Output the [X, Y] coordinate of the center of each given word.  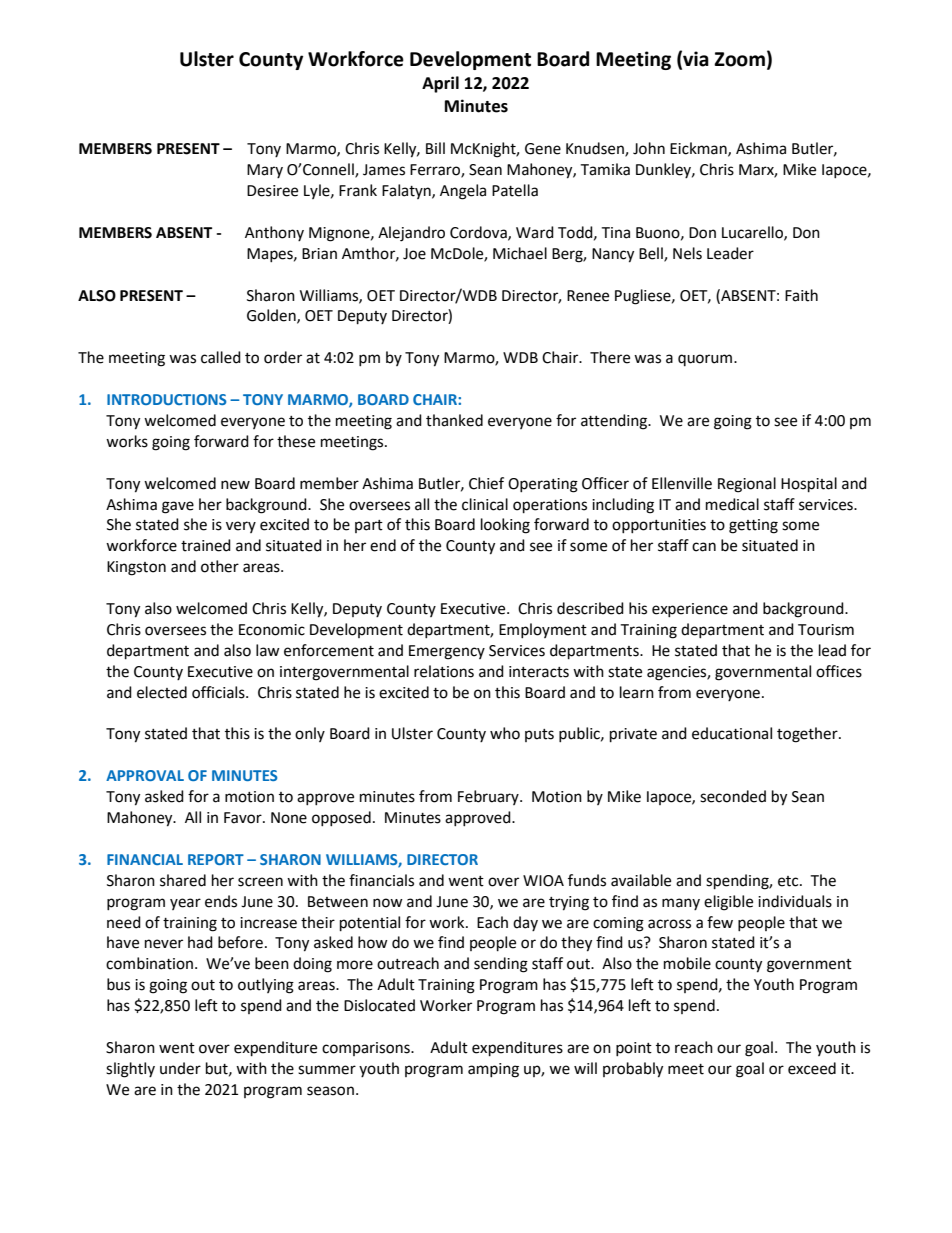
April [440, 84]
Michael [520, 253]
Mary [265, 171]
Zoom [739, 59]
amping [493, 1070]
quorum [706, 360]
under [180, 1068]
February [489, 797]
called [221, 357]
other [220, 566]
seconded [733, 796]
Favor [244, 818]
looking [505, 526]
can [704, 547]
